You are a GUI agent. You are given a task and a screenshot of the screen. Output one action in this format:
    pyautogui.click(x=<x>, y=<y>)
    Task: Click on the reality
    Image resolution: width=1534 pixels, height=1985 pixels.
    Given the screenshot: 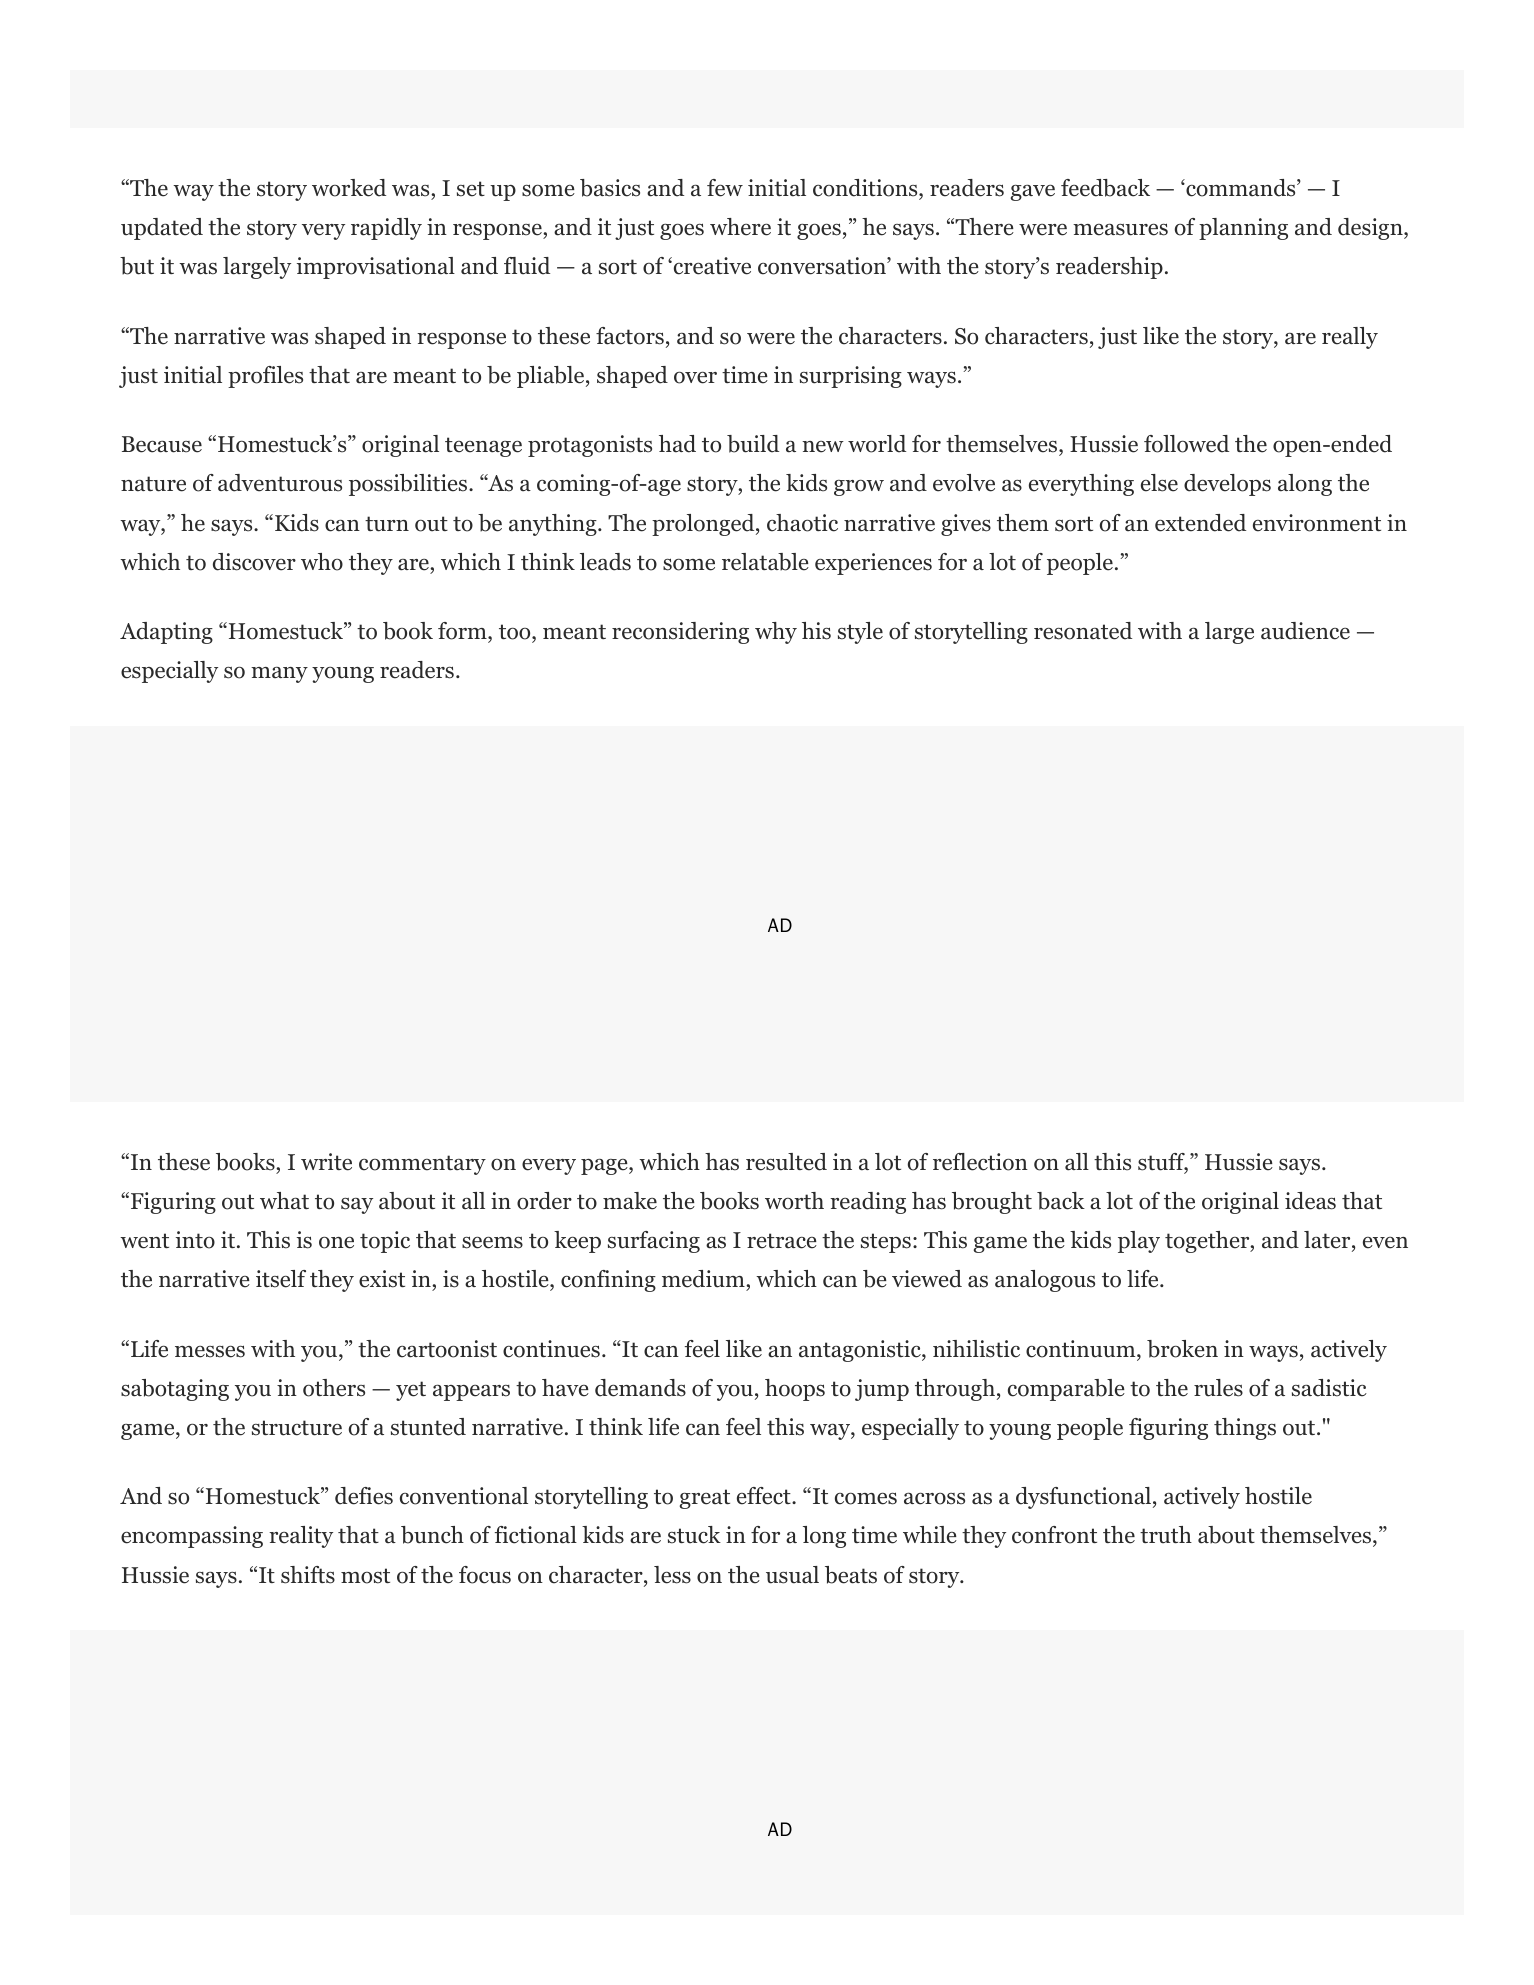 What is the action you would take?
    pyautogui.click(x=301, y=1537)
